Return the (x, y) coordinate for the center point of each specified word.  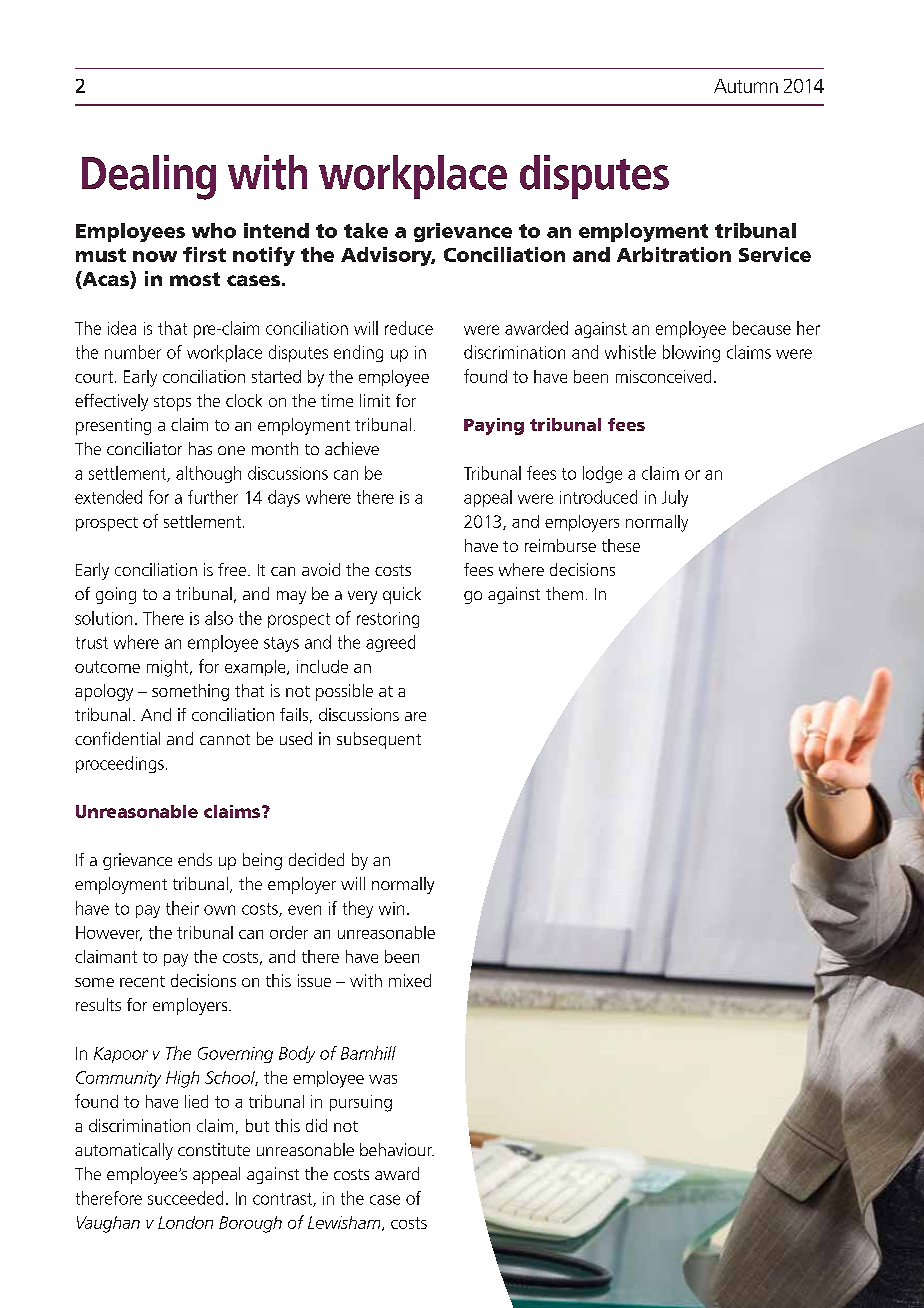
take (366, 230)
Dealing (149, 177)
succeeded (185, 1198)
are (415, 716)
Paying (494, 426)
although (208, 474)
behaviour (397, 1149)
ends (195, 859)
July (675, 498)
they (358, 909)
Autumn (746, 86)
